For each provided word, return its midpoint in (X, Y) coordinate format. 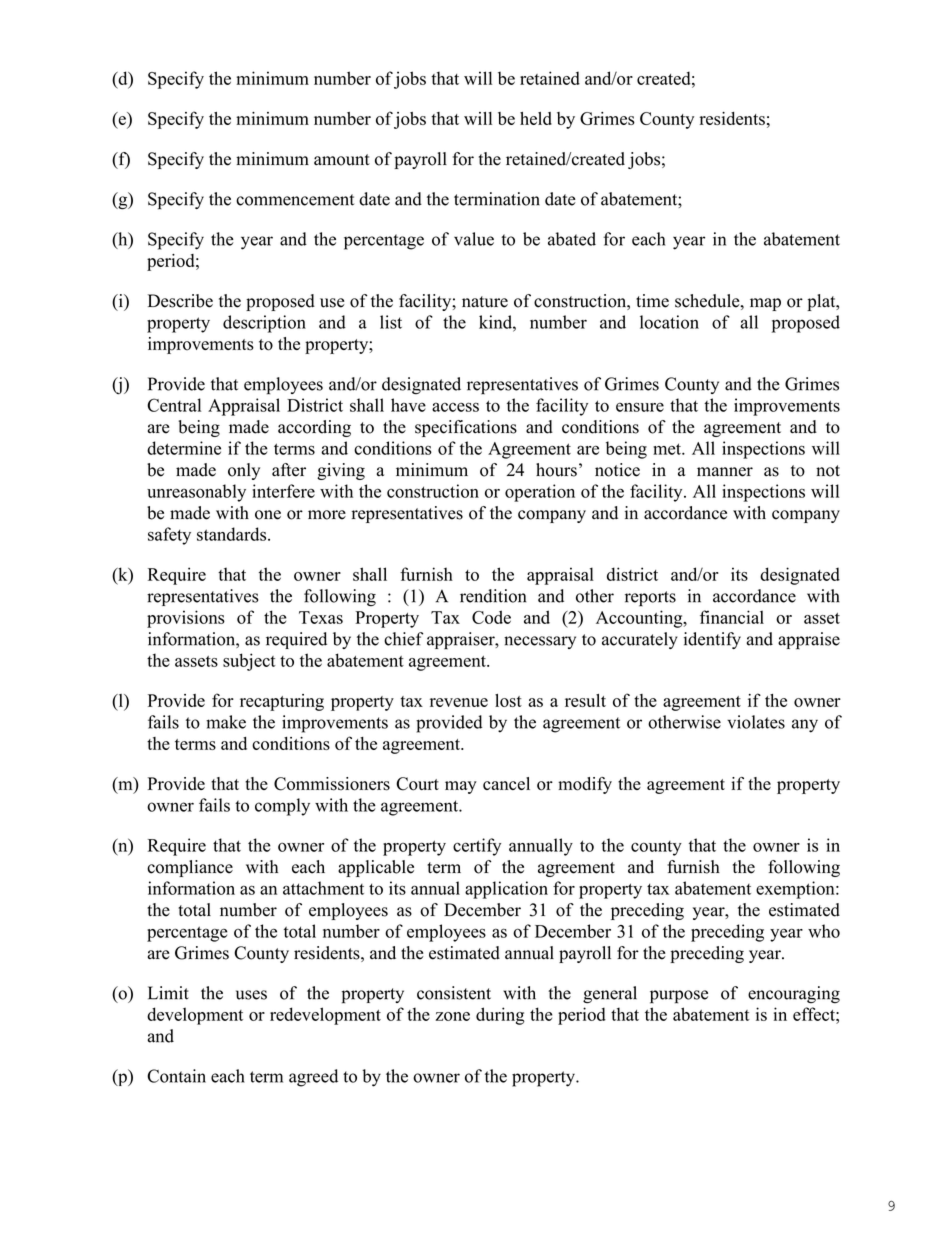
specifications (466, 428)
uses (251, 995)
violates (756, 722)
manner (725, 472)
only (244, 471)
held (536, 118)
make (226, 722)
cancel (506, 783)
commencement (295, 200)
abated (572, 239)
